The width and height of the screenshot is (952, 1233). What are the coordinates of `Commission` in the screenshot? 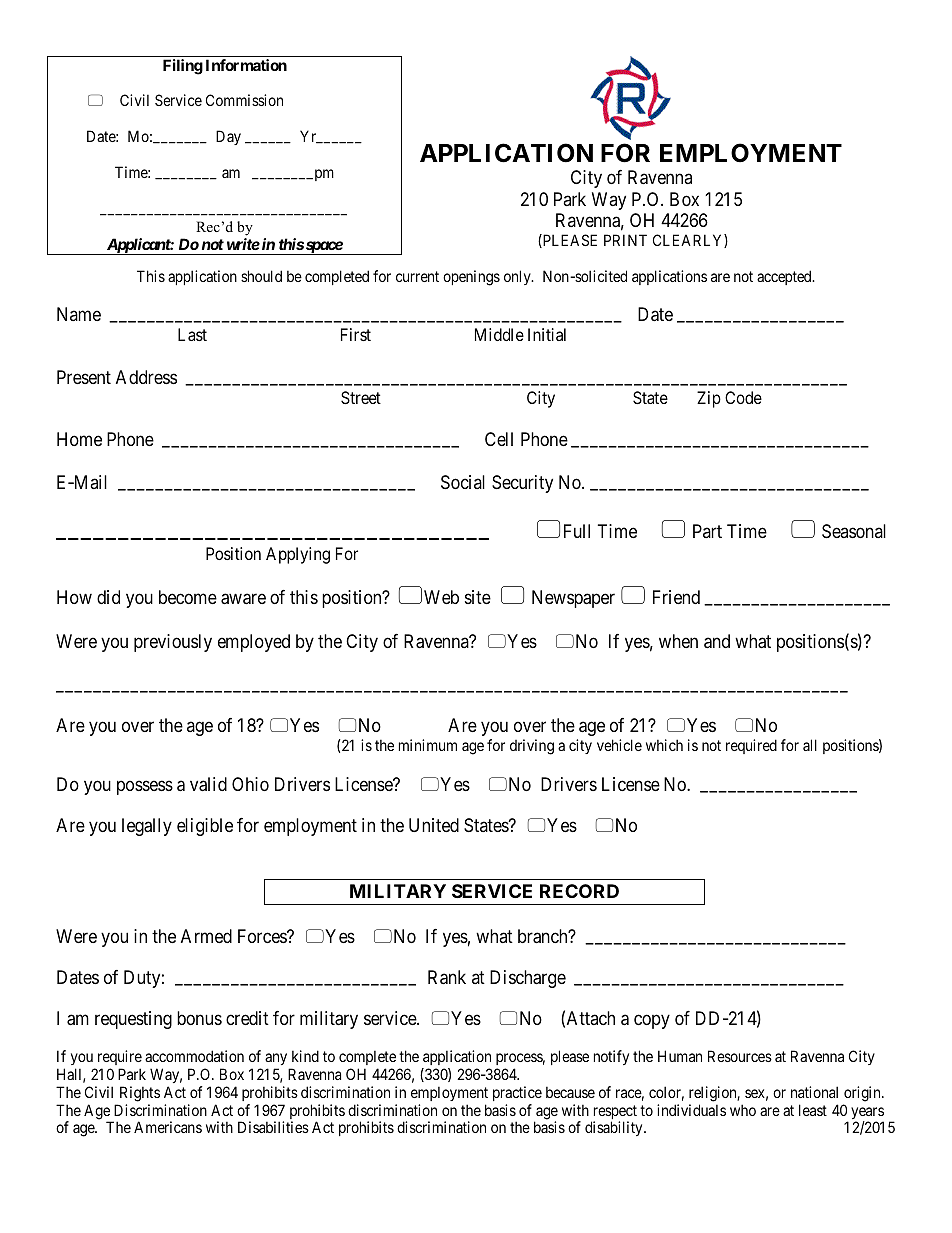 It's located at (244, 100).
